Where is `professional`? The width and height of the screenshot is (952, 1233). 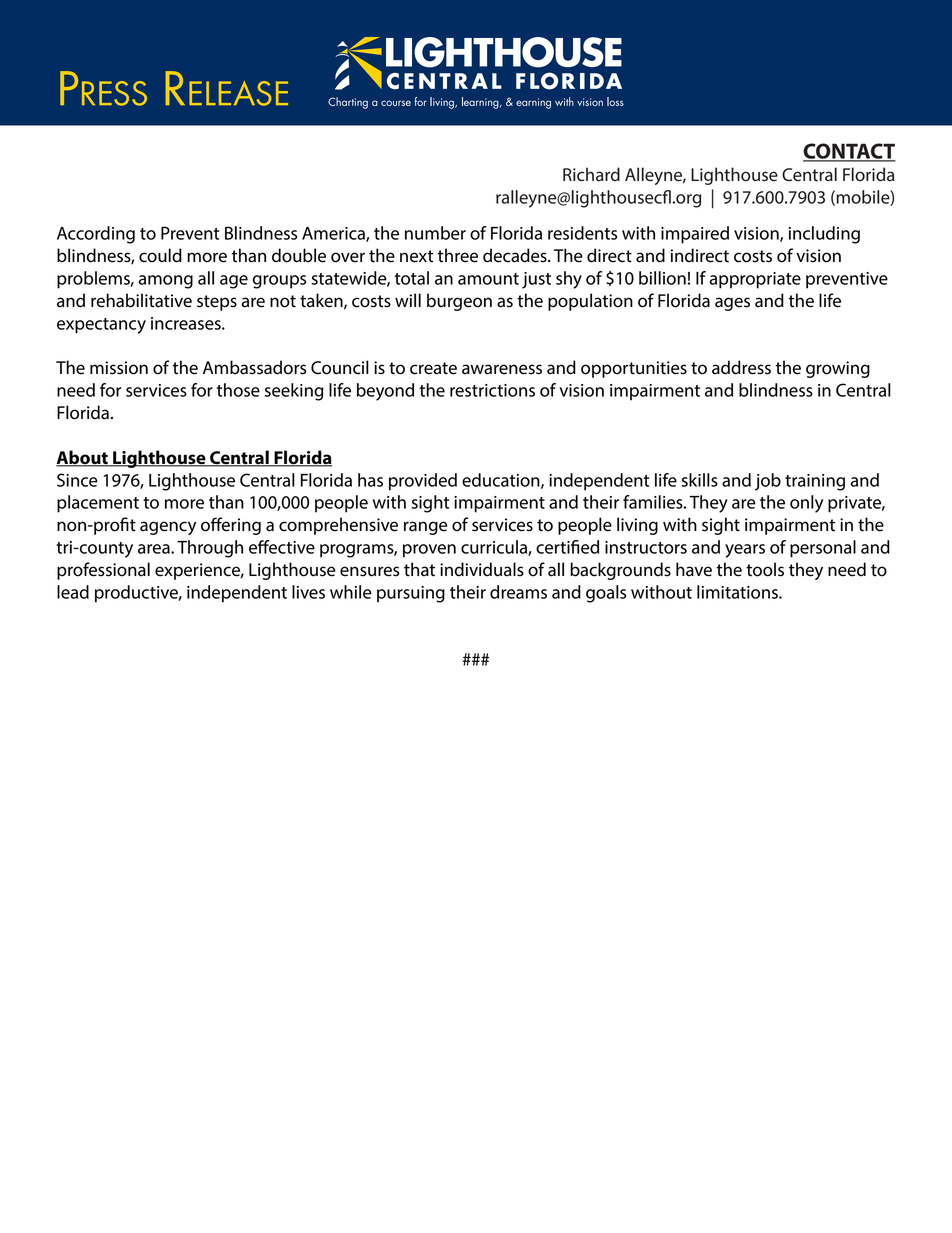 professional is located at coordinates (103, 571).
